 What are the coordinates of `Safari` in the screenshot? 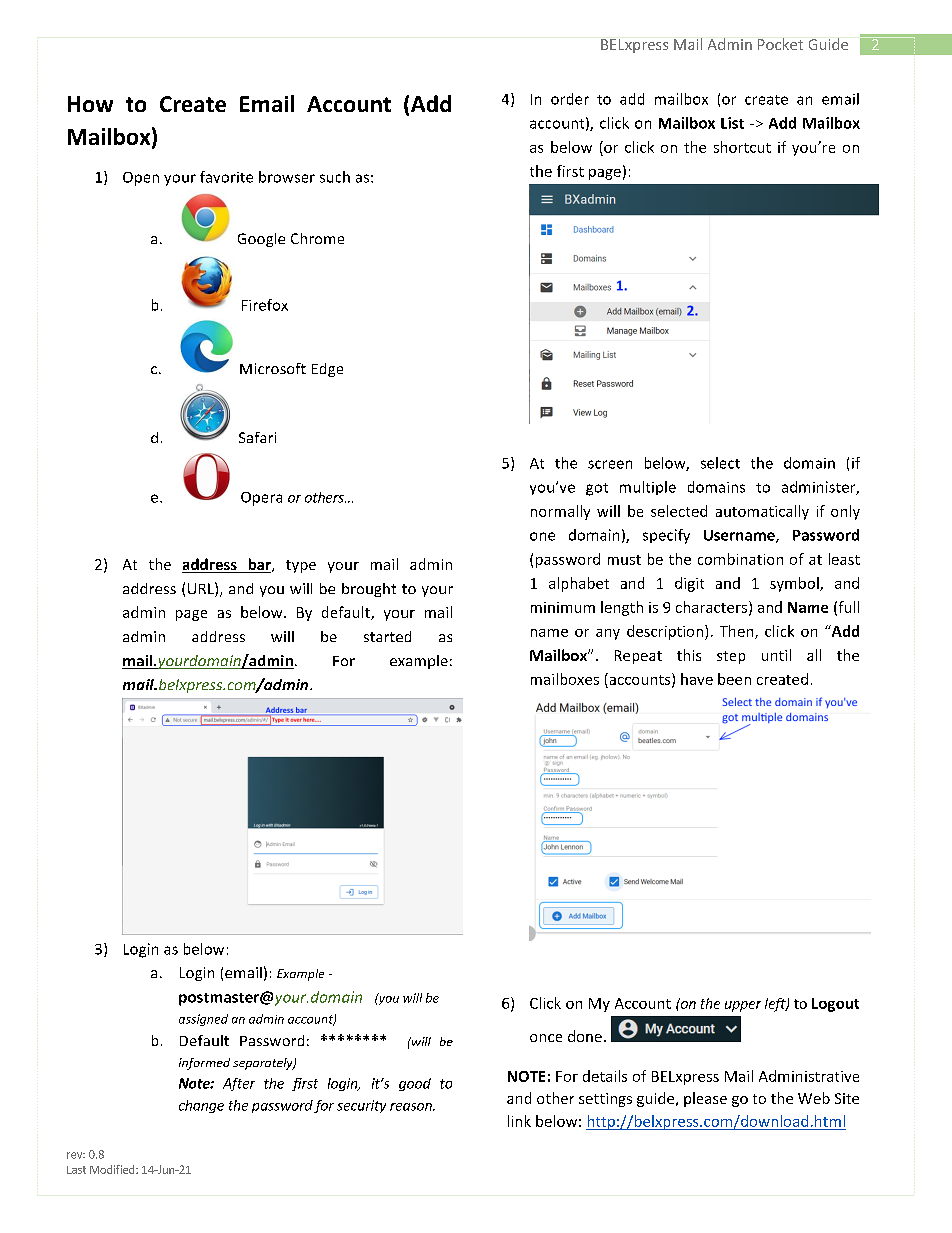 It's located at (257, 437).
